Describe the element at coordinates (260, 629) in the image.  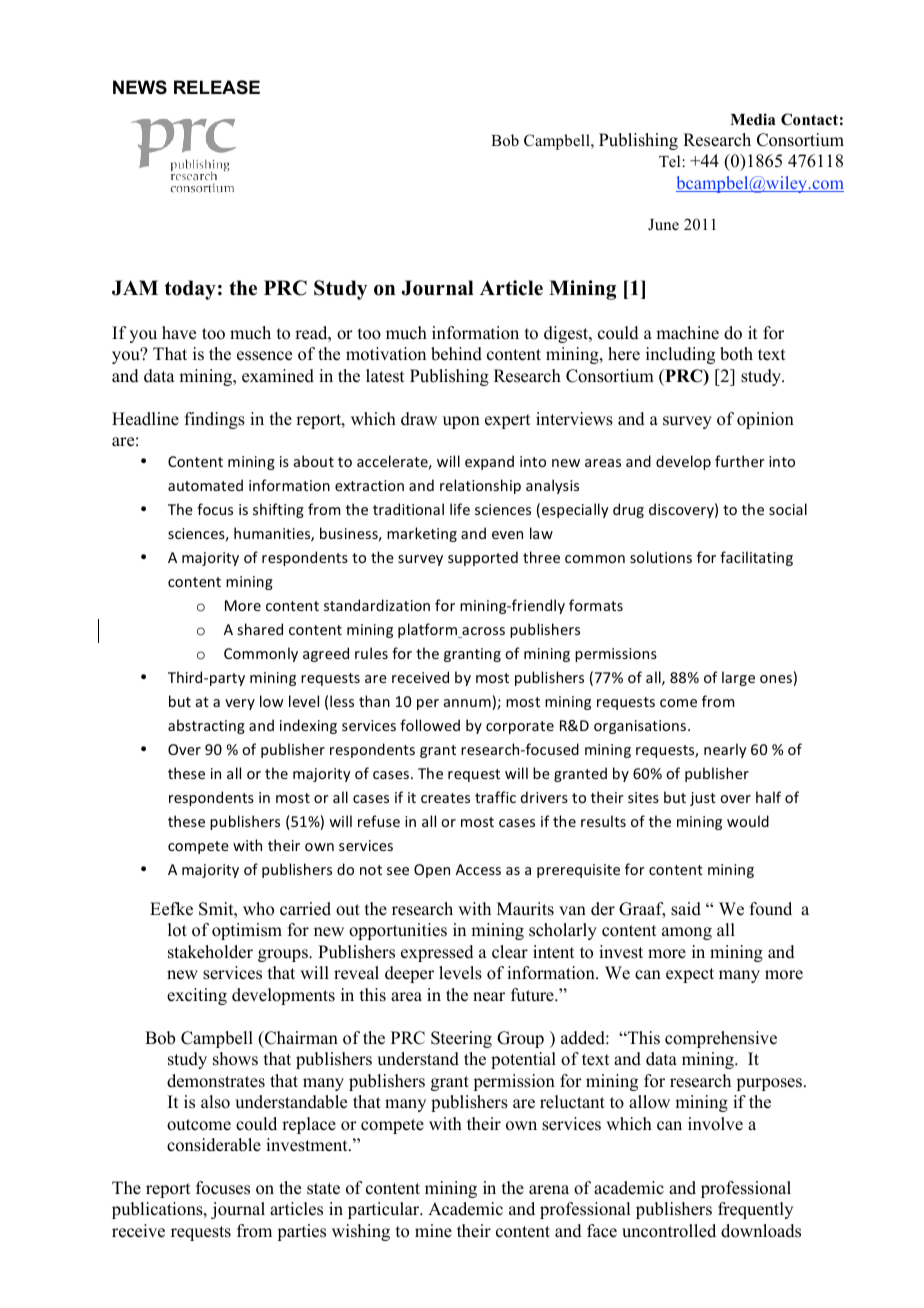
I see `shared` at that location.
